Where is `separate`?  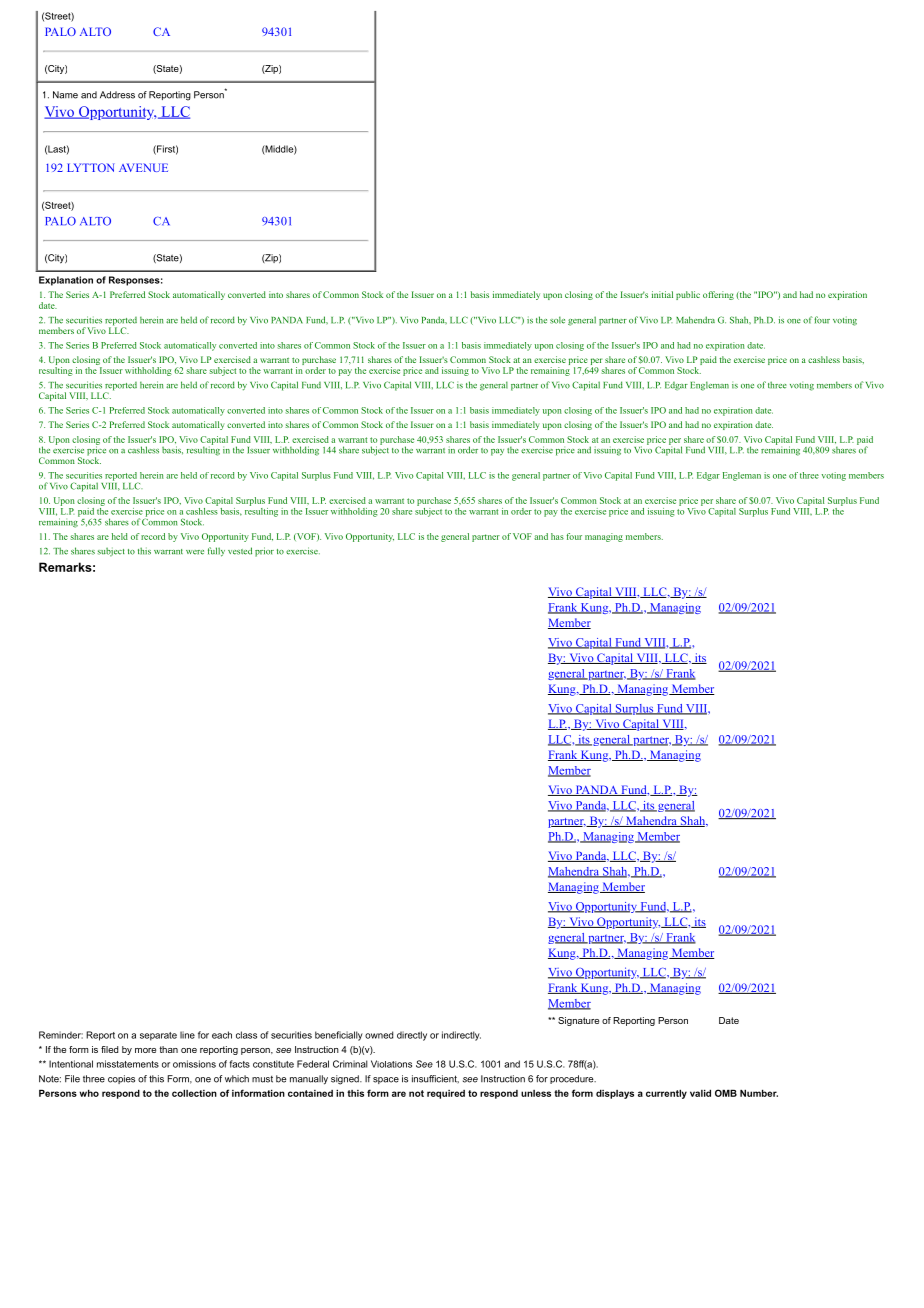 separate is located at coordinates (158, 1036).
